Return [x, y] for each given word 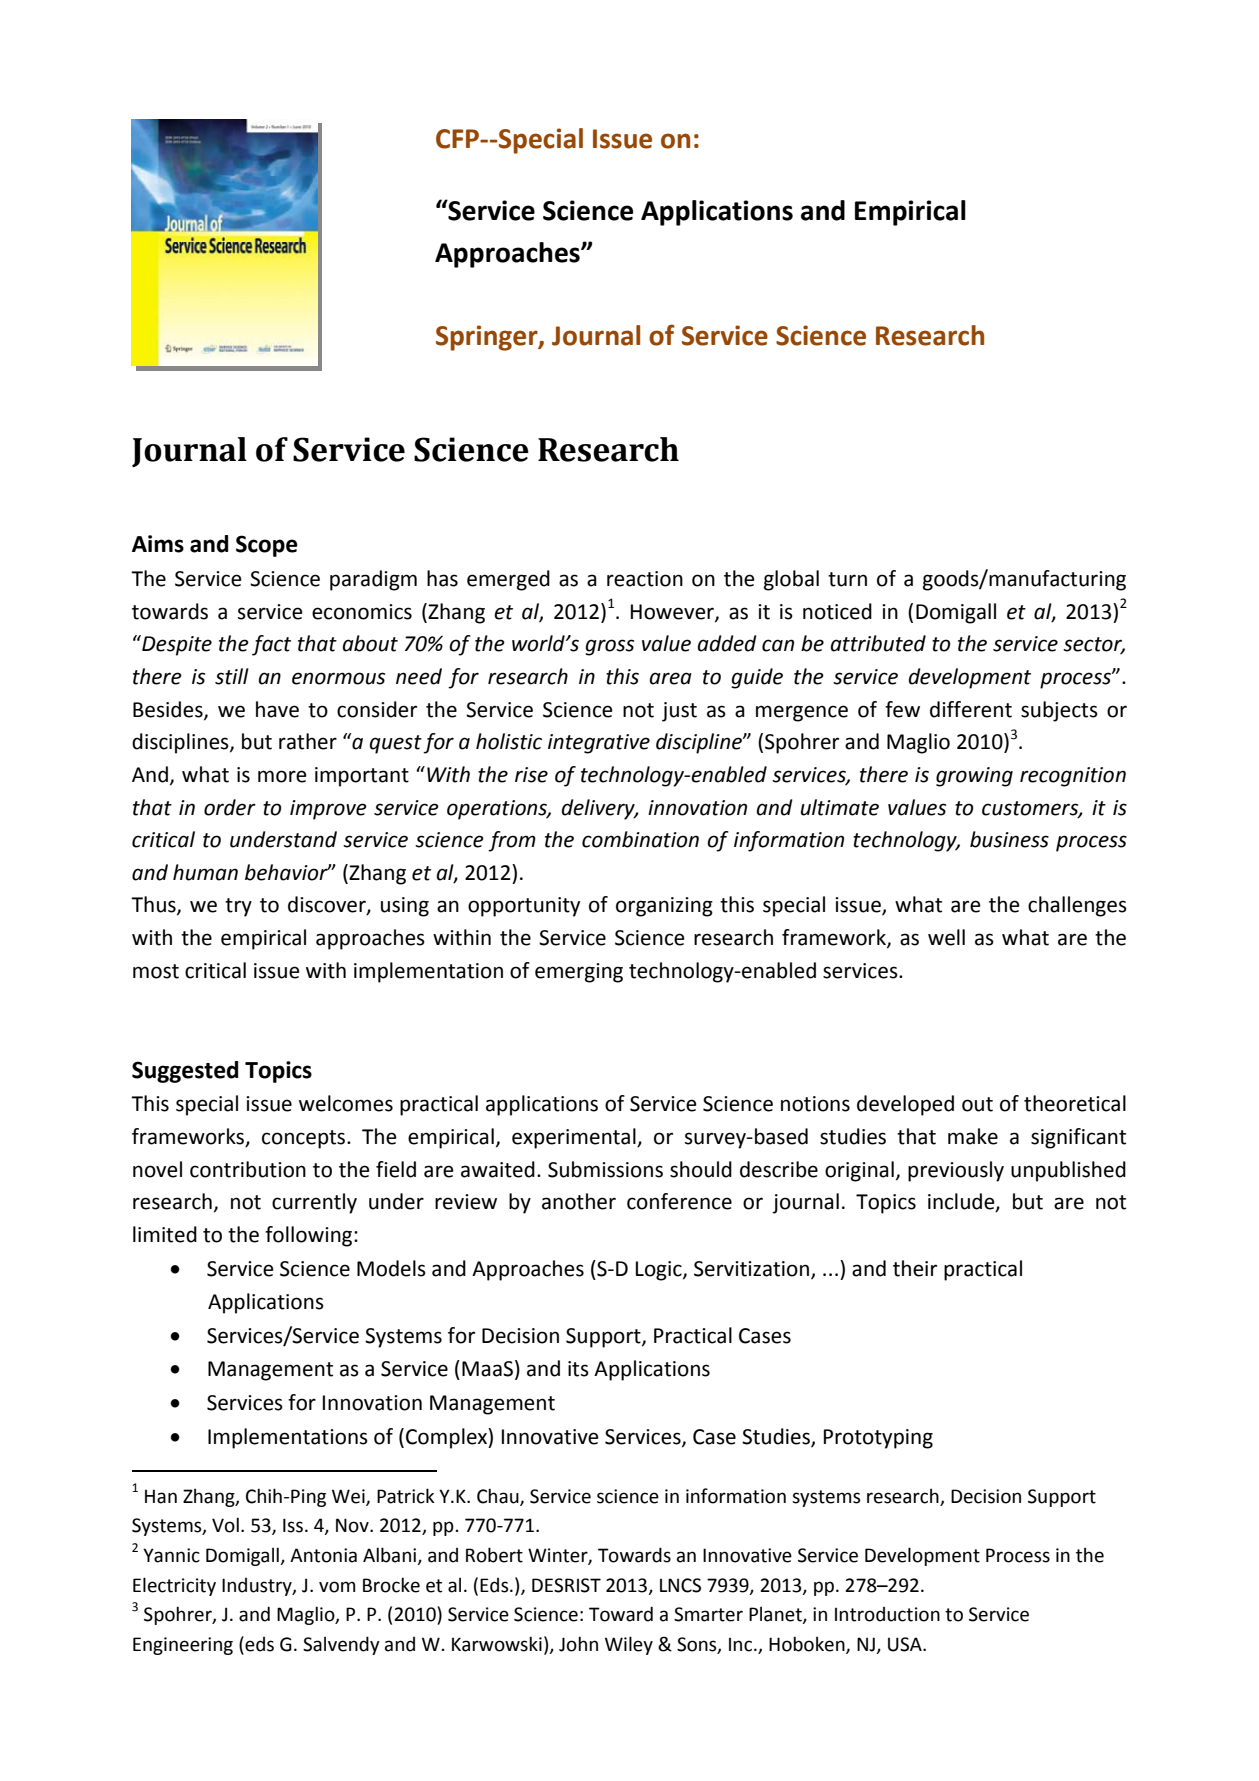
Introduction [887, 1614]
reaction [645, 579]
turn [847, 579]
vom [337, 1587]
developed [905, 1105]
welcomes [346, 1103]
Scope [267, 546]
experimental [575, 1138]
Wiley [629, 1645]
